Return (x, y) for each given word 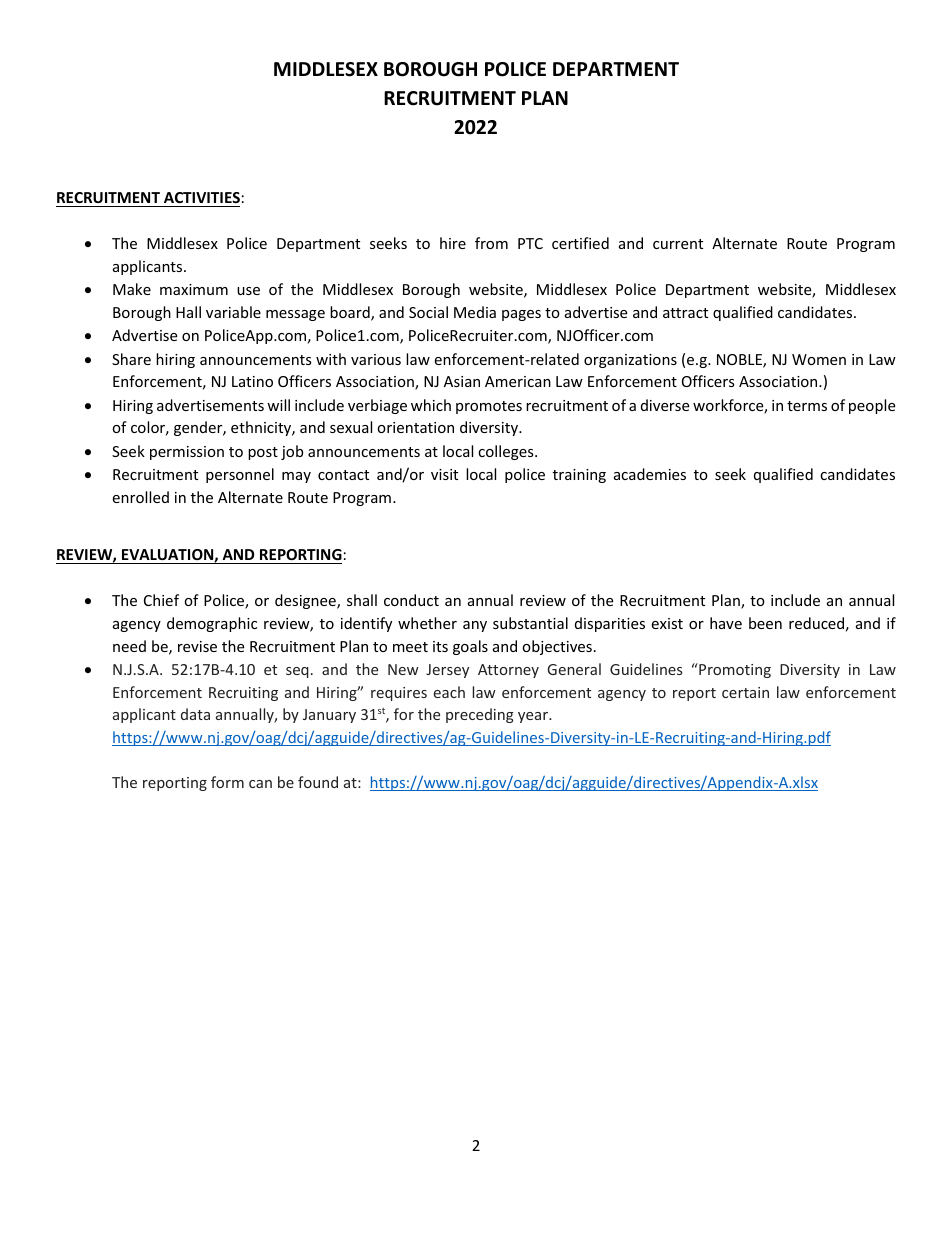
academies (650, 474)
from (491, 243)
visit (444, 474)
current (678, 244)
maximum (194, 289)
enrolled (140, 497)
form (227, 782)
